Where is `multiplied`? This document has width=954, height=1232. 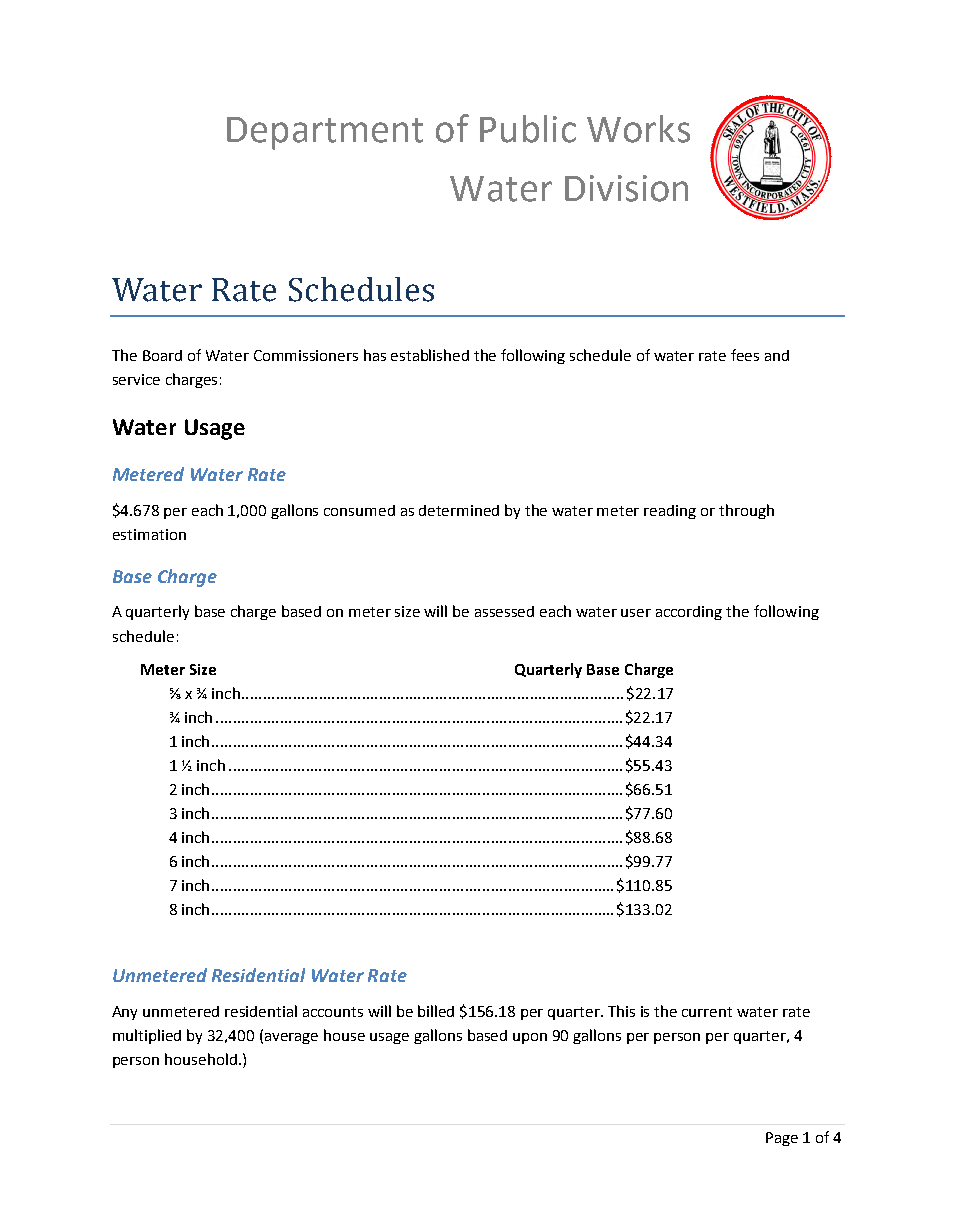 multiplied is located at coordinates (147, 1036).
